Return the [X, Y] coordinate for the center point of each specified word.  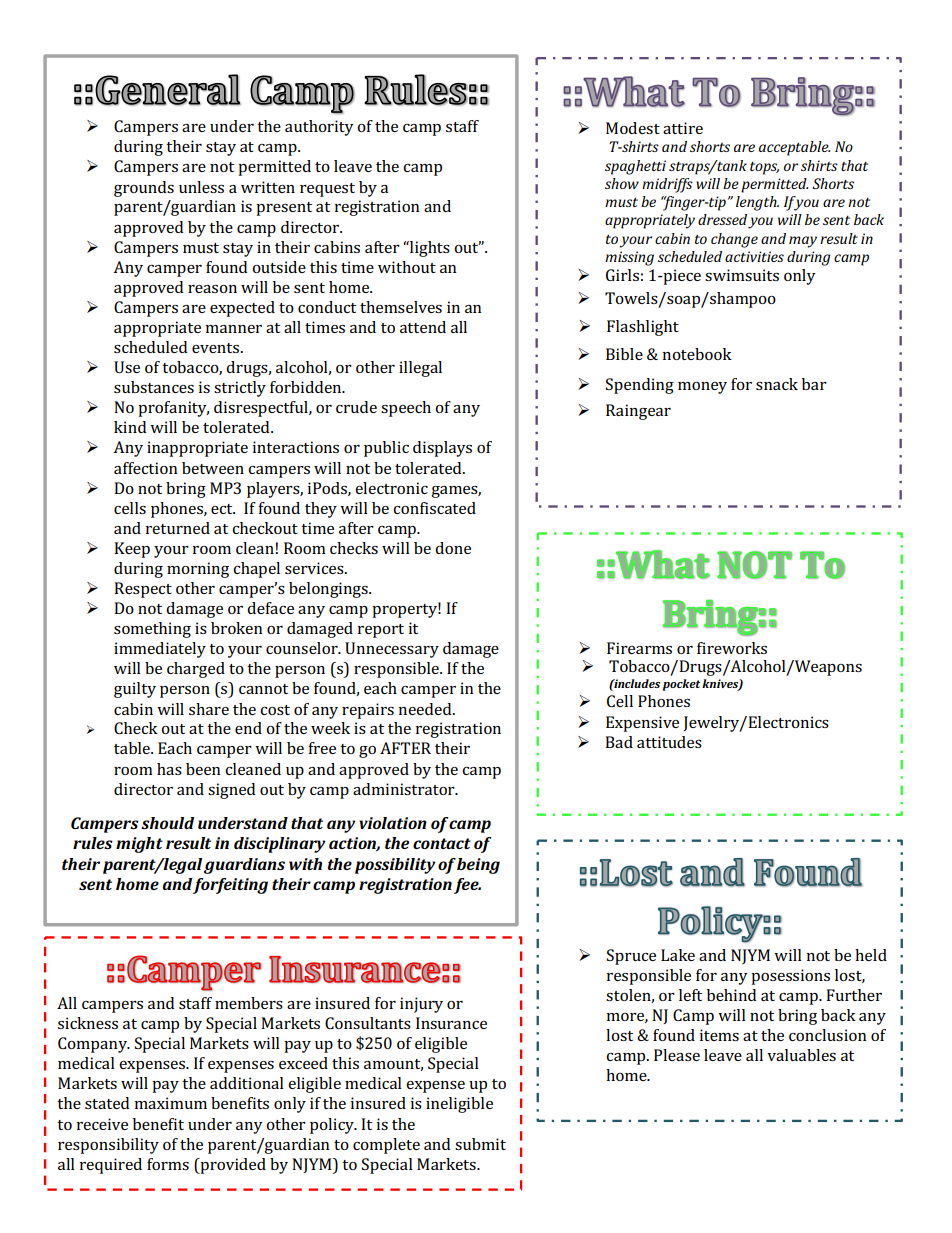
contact [442, 843]
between [213, 468]
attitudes [669, 742]
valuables [801, 1055]
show [622, 183]
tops [764, 168]
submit [480, 1144]
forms [168, 1164]
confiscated [434, 508]
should [167, 823]
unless [201, 187]
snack [777, 384]
